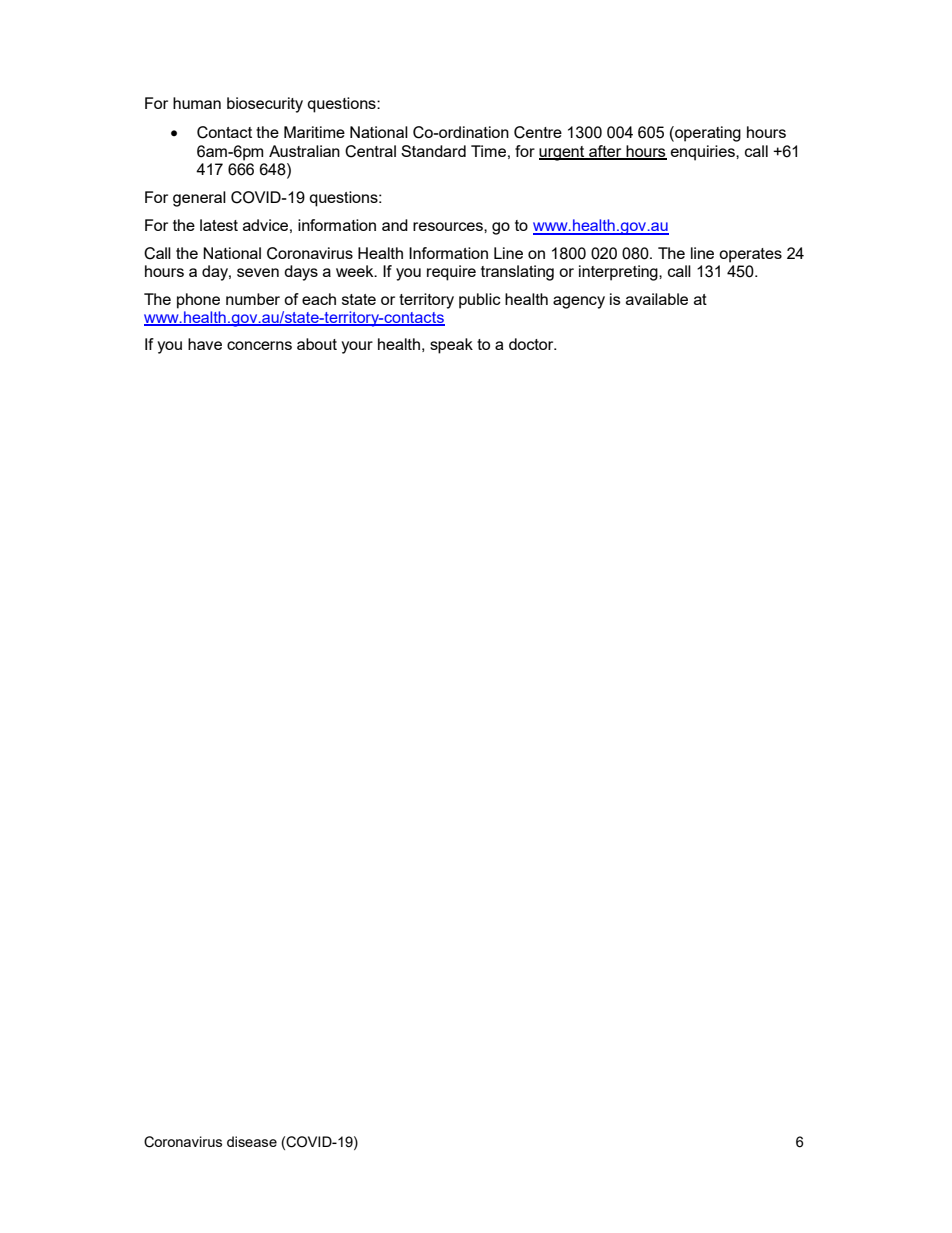 This document has height=1233, width=952. I want to click on doctor, so click(532, 344).
